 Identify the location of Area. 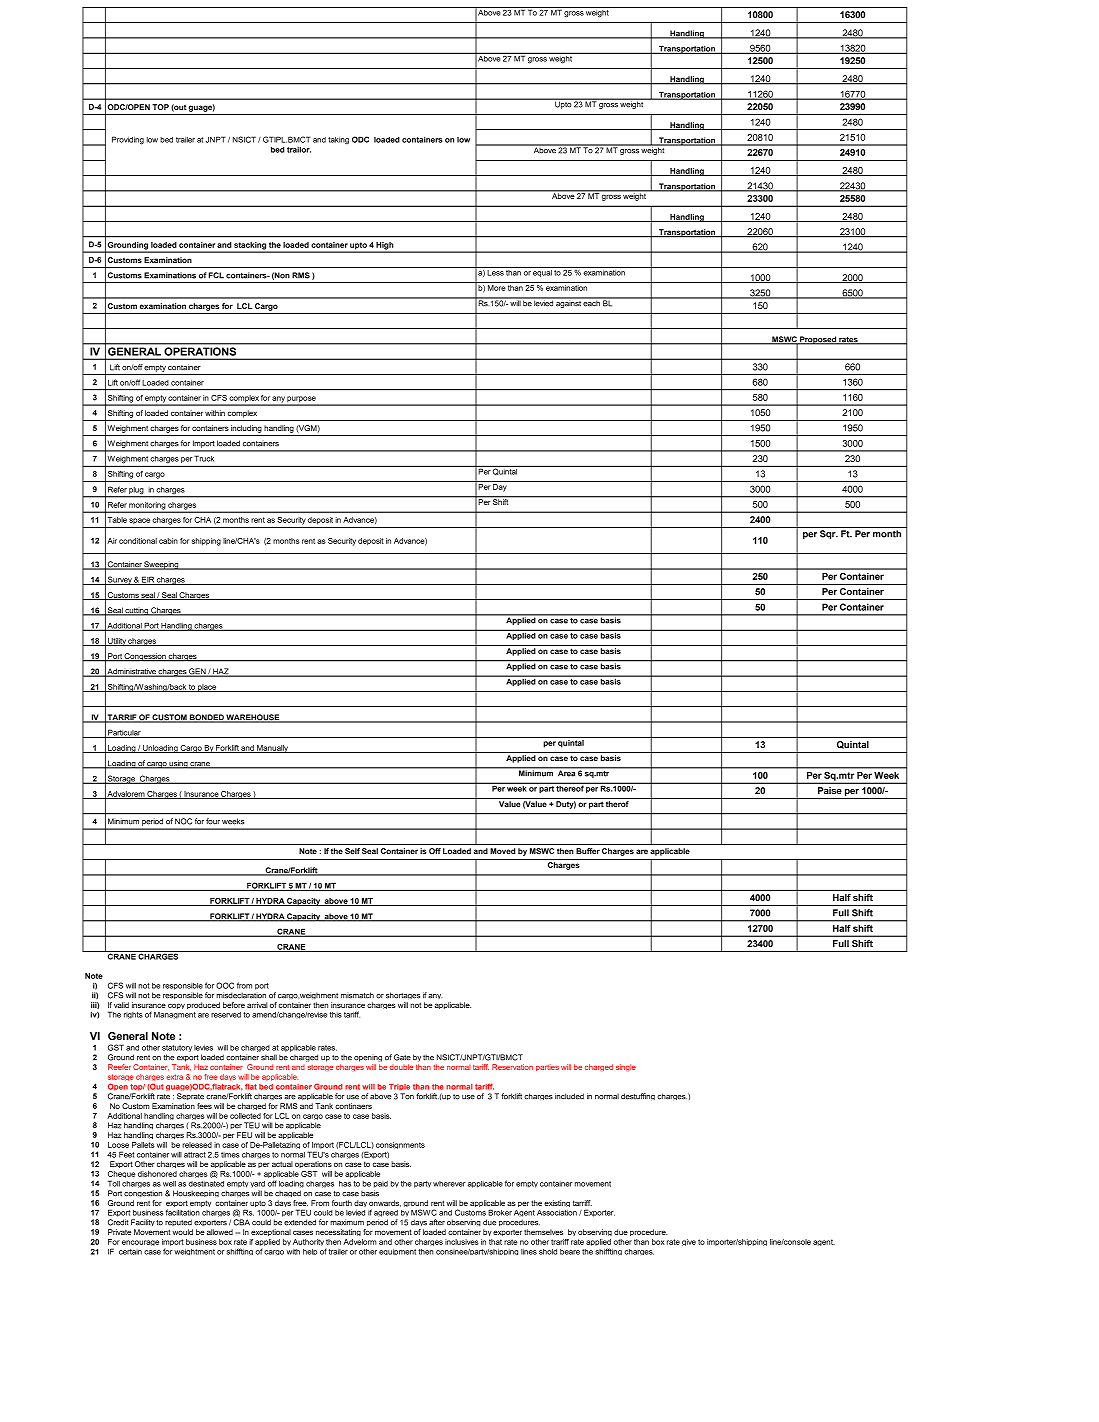
(566, 772).
